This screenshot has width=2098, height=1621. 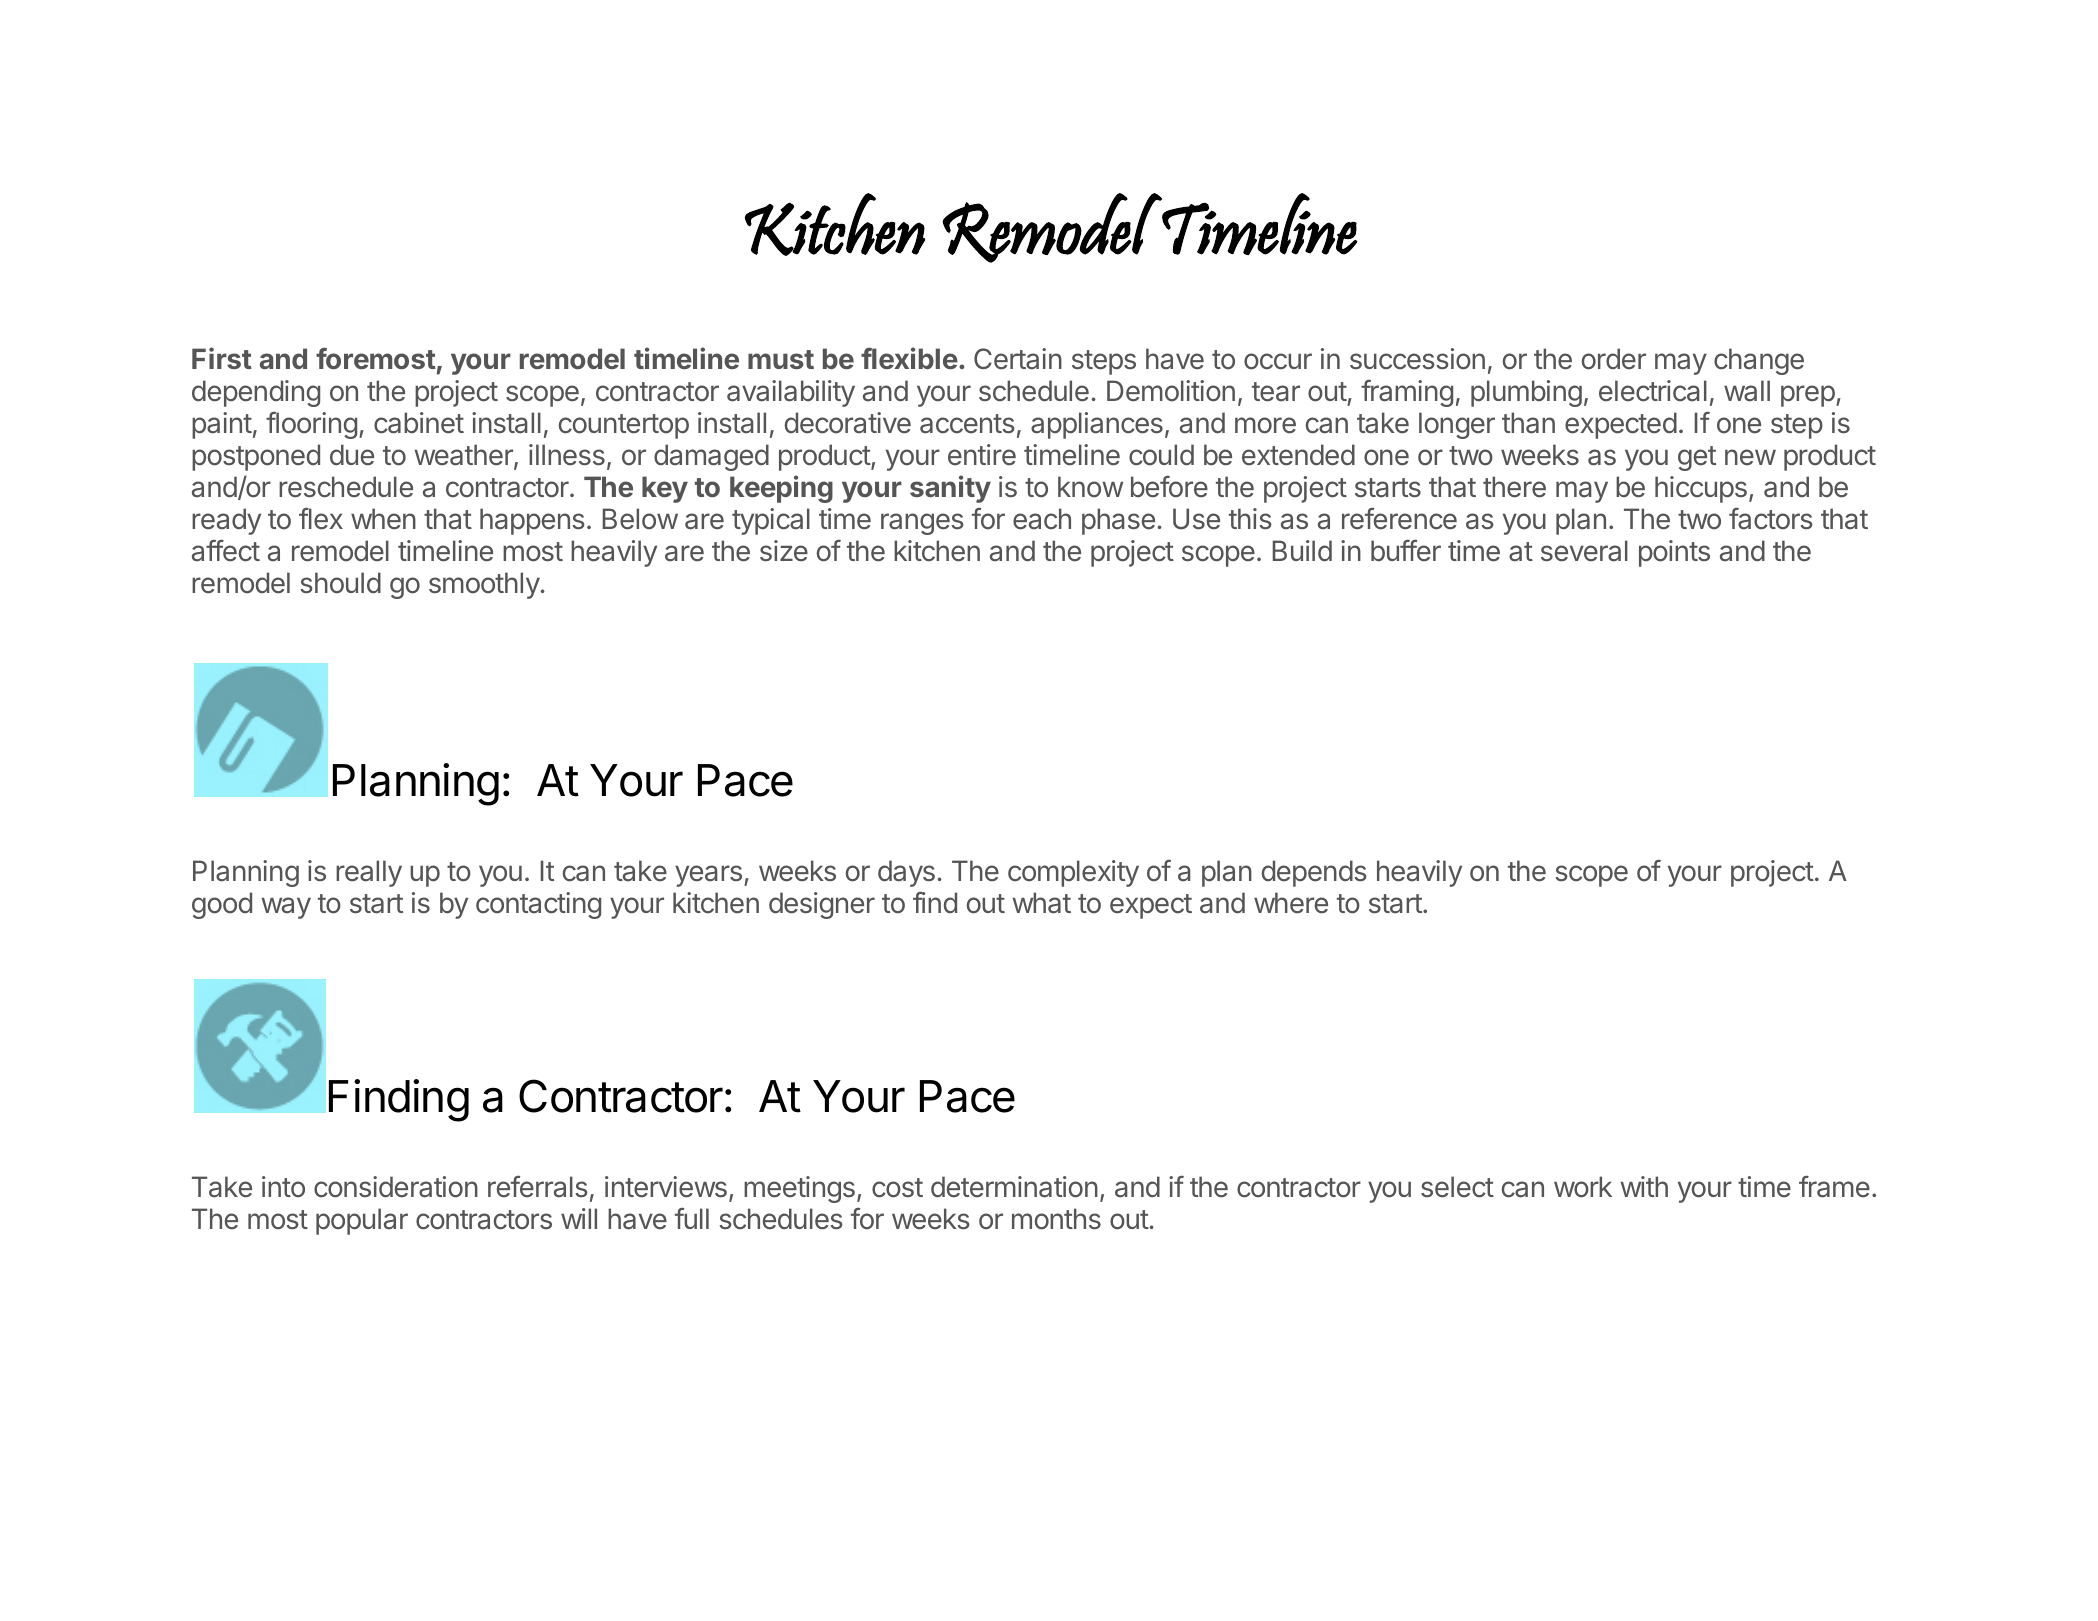 What do you see at coordinates (1291, 903) in the screenshot?
I see `where` at bounding box center [1291, 903].
